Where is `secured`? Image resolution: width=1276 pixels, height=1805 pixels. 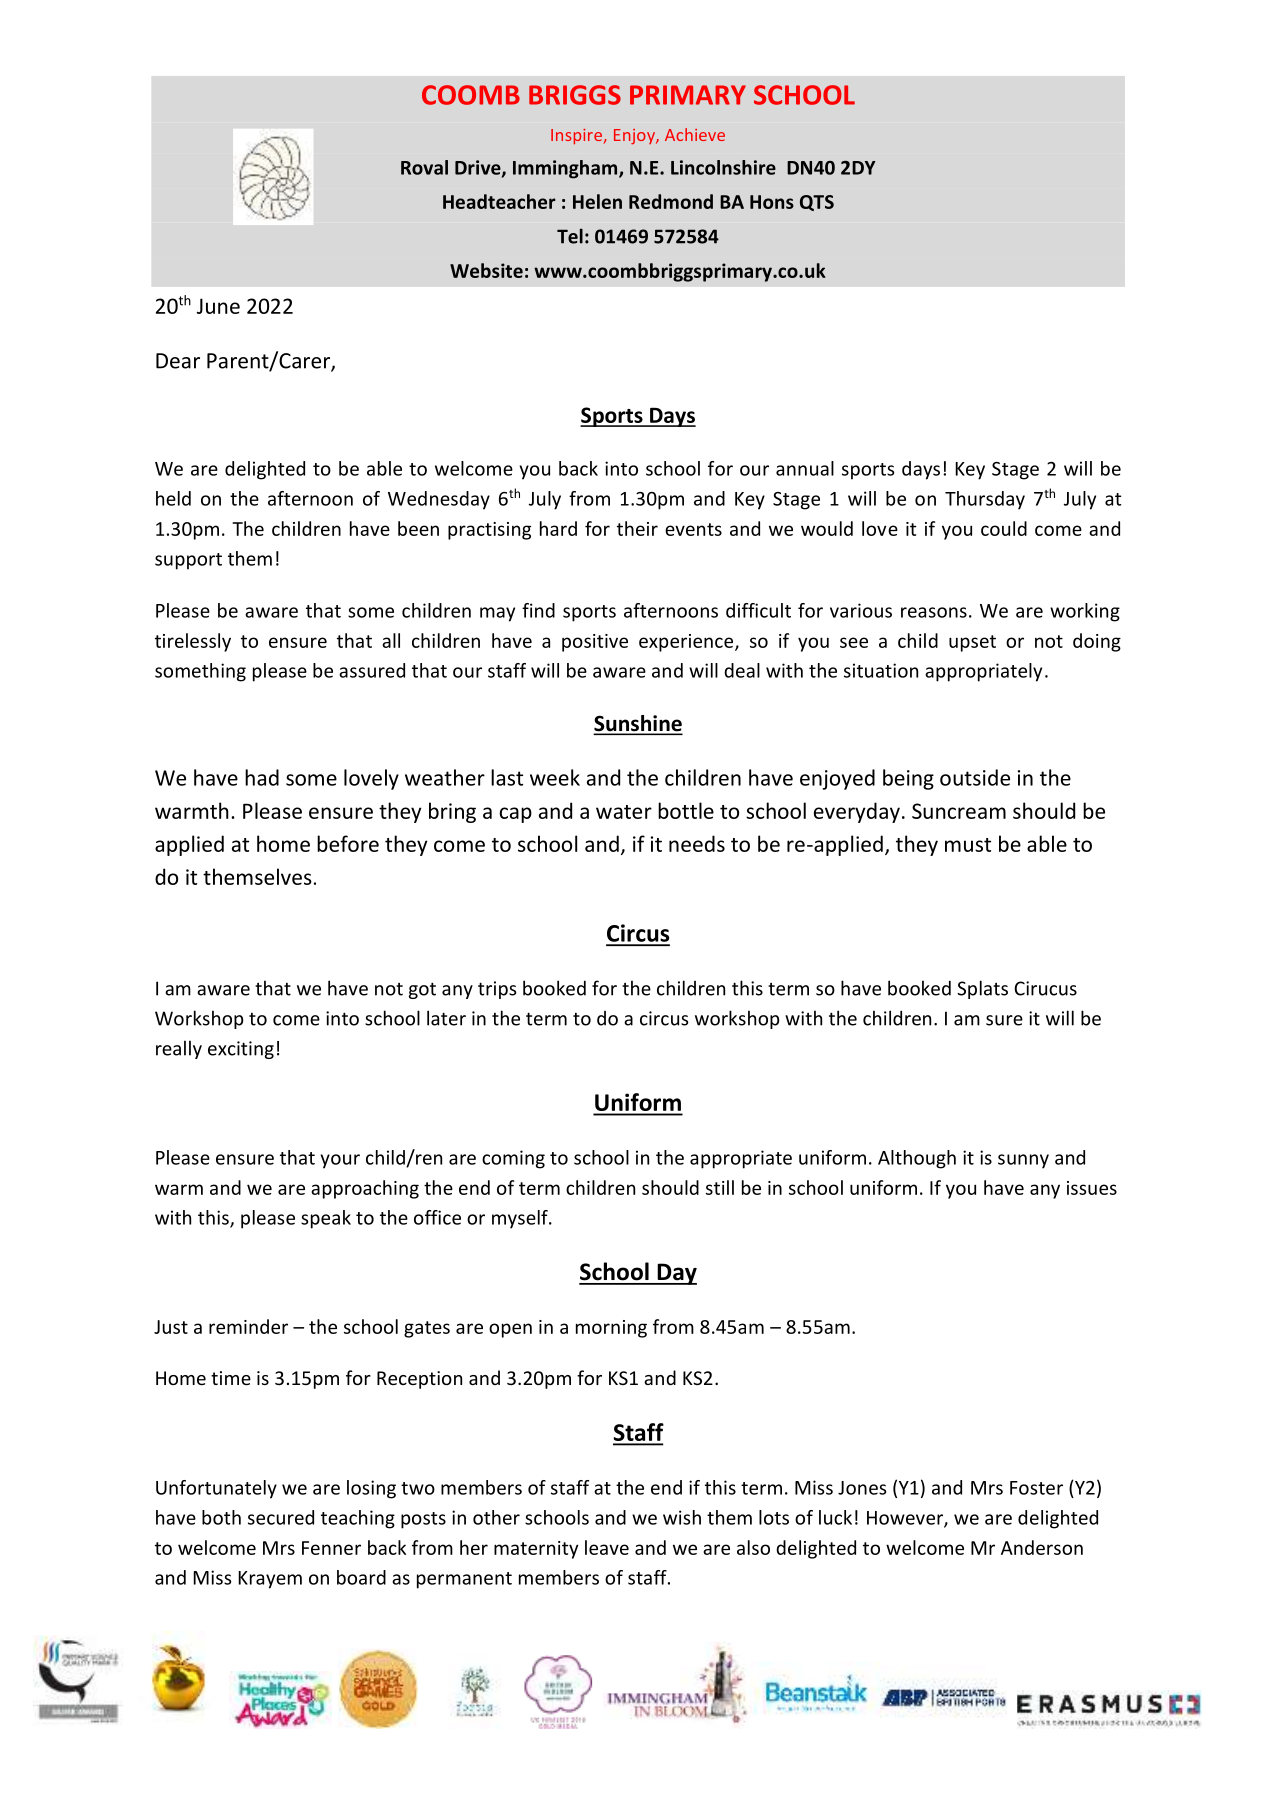
secured is located at coordinates (281, 1517).
